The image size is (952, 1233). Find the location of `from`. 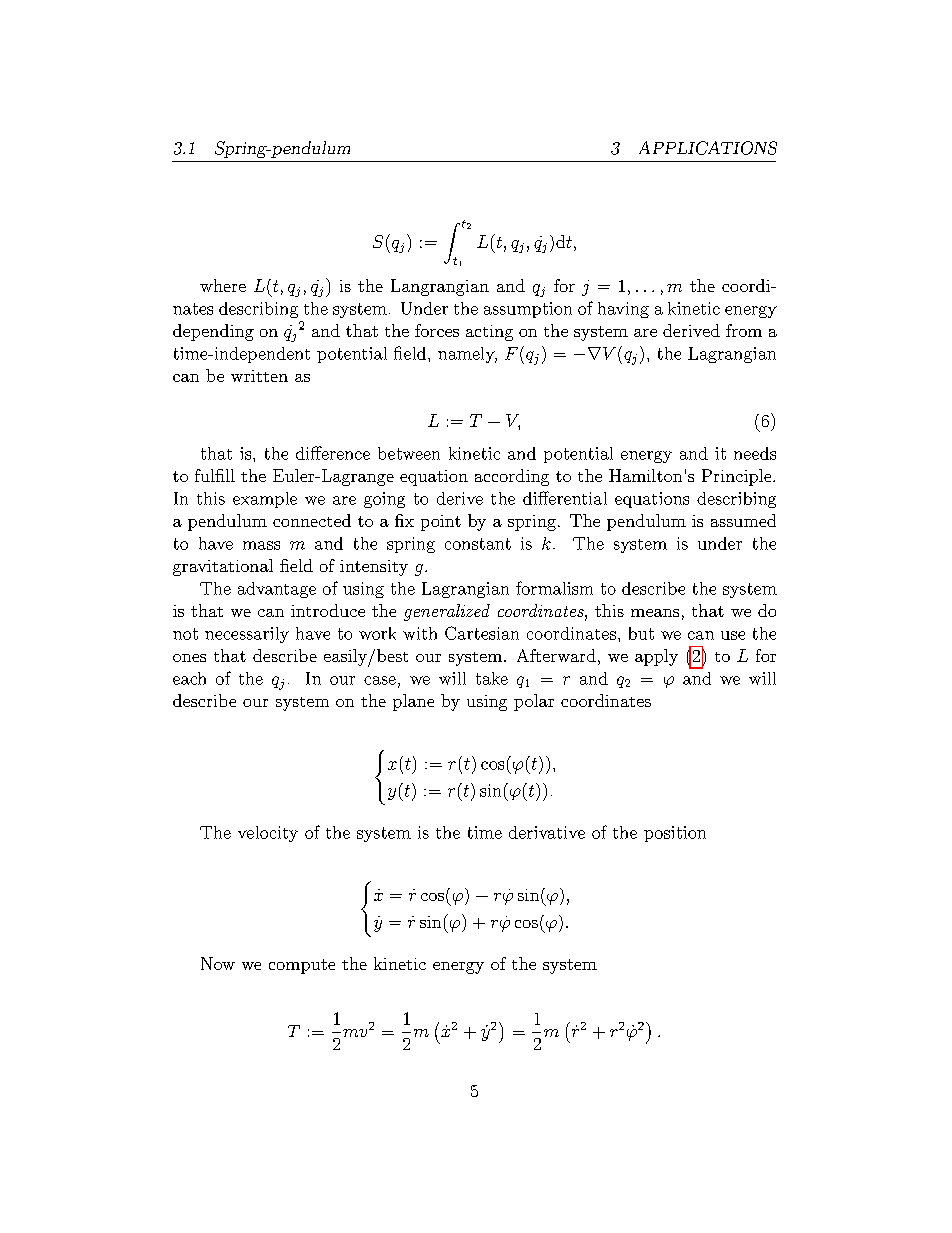

from is located at coordinates (744, 330).
